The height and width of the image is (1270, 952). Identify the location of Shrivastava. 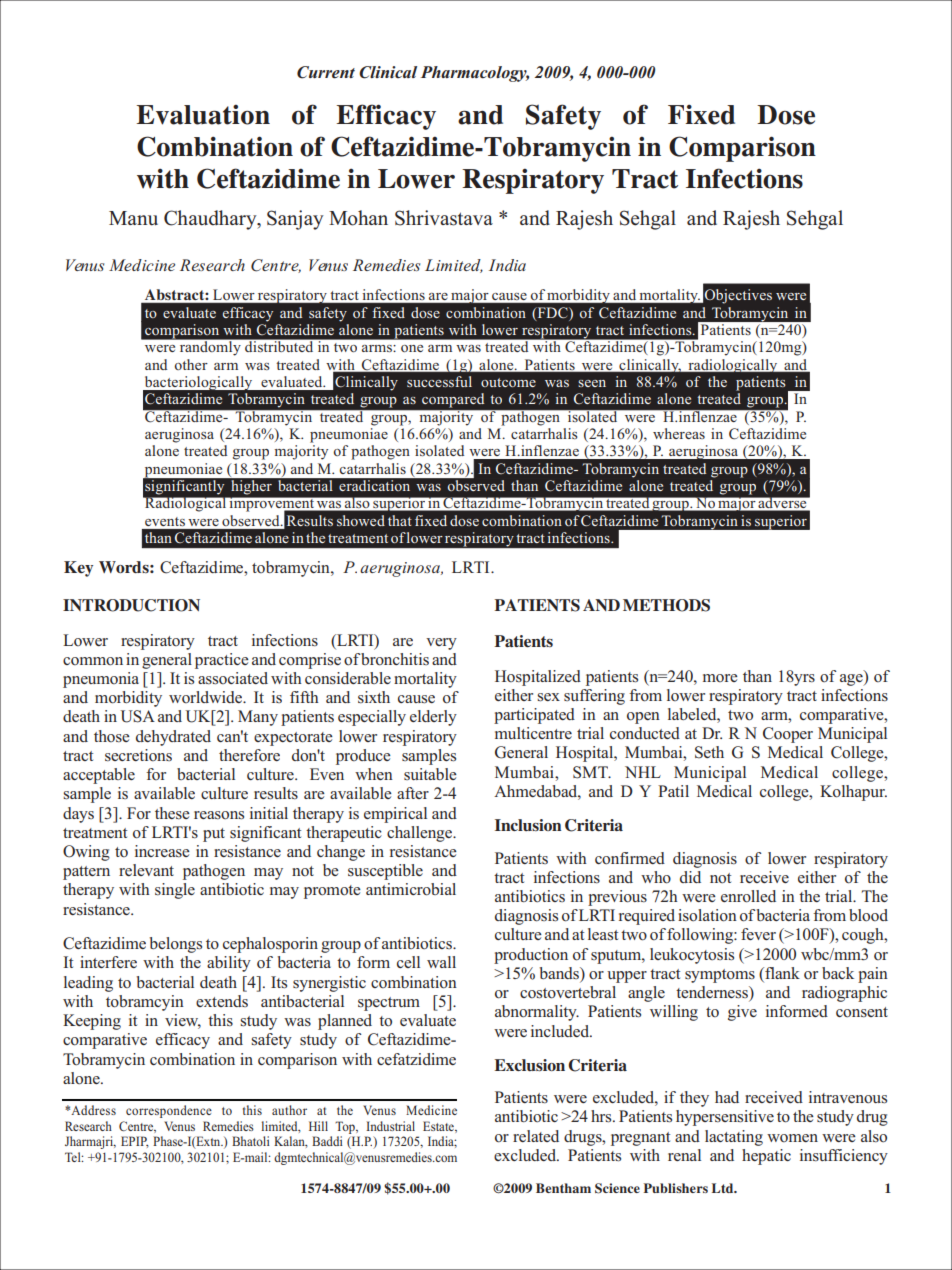
(444, 218).
